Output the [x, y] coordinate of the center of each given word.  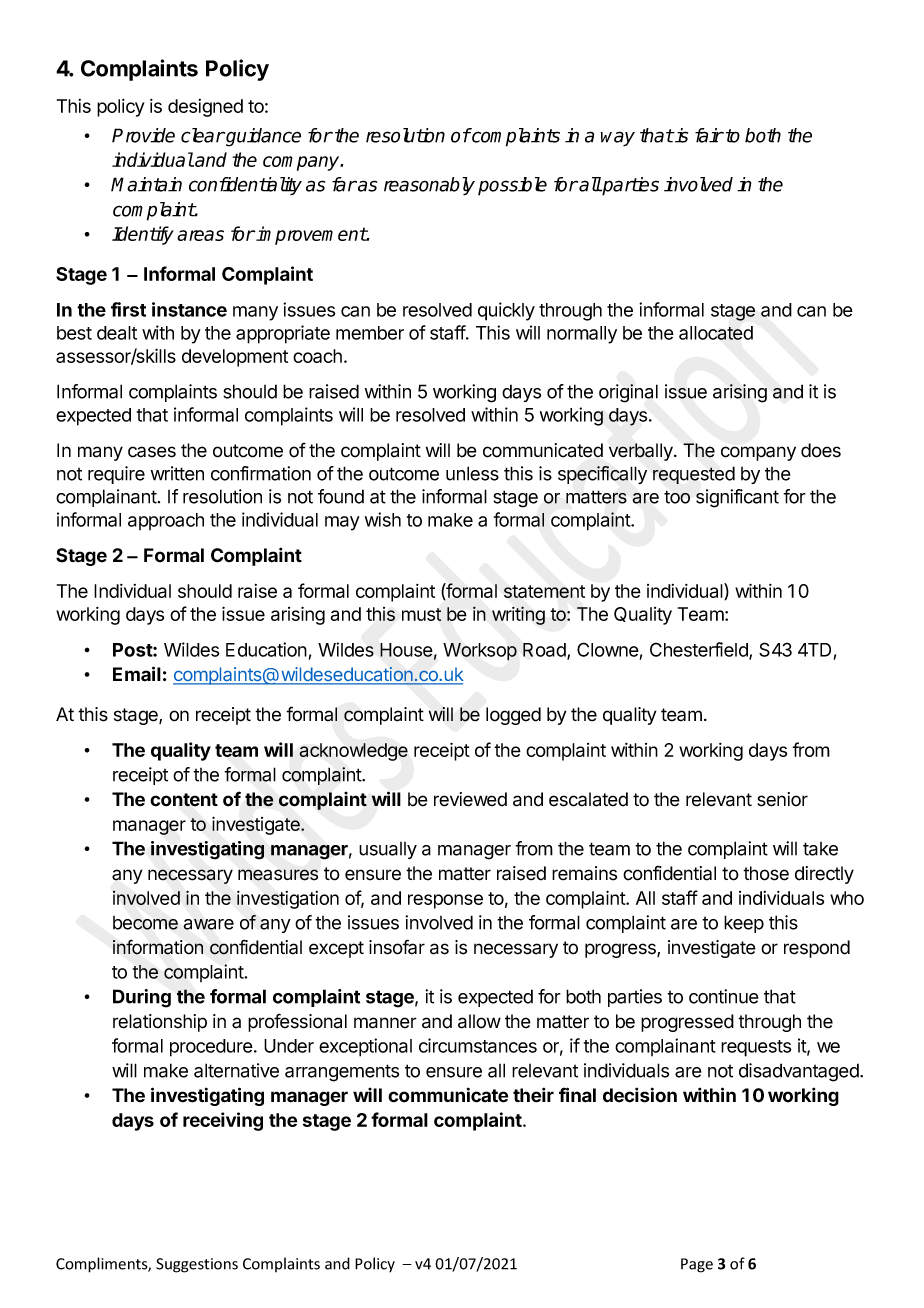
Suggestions [197, 1265]
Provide [143, 135]
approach [166, 521]
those [766, 873]
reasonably [429, 186]
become [145, 923]
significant [737, 498]
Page [697, 1265]
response [445, 901]
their [533, 1095]
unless [472, 473]
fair [709, 135]
